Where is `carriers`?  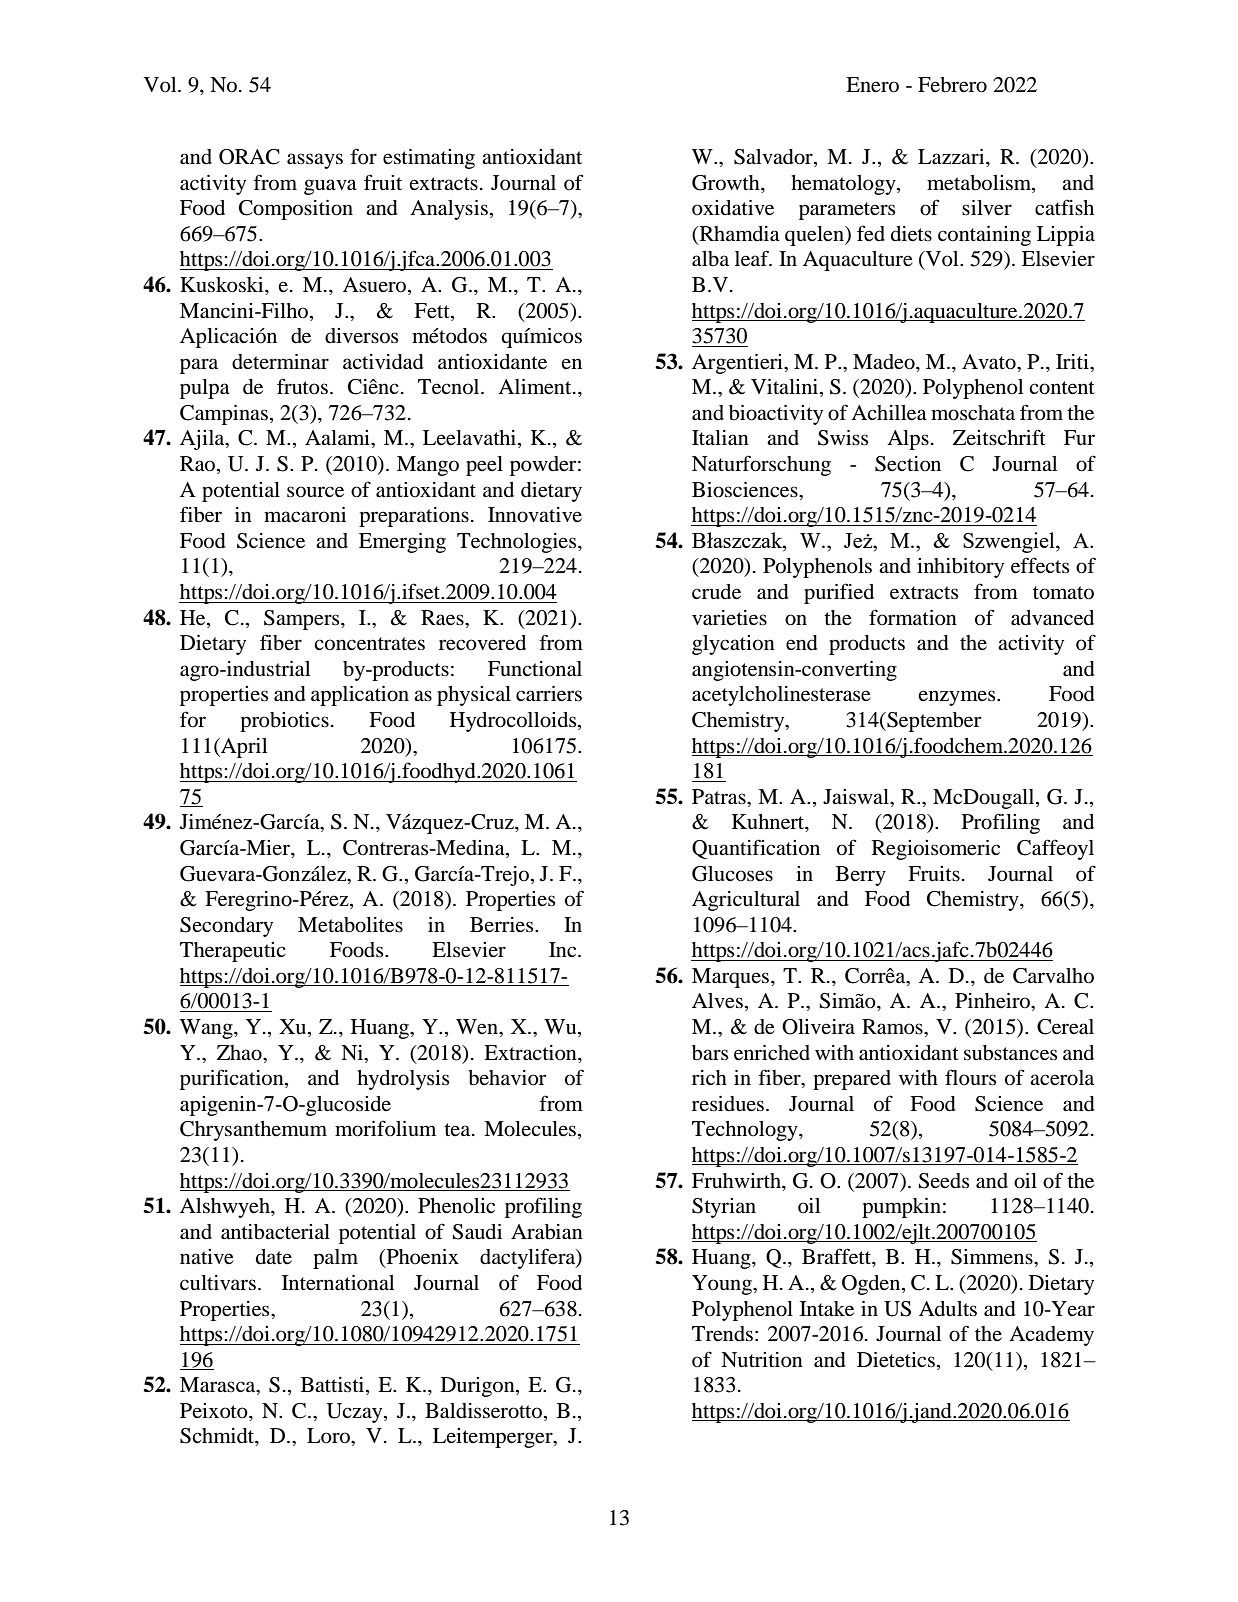 carriers is located at coordinates (549, 694).
